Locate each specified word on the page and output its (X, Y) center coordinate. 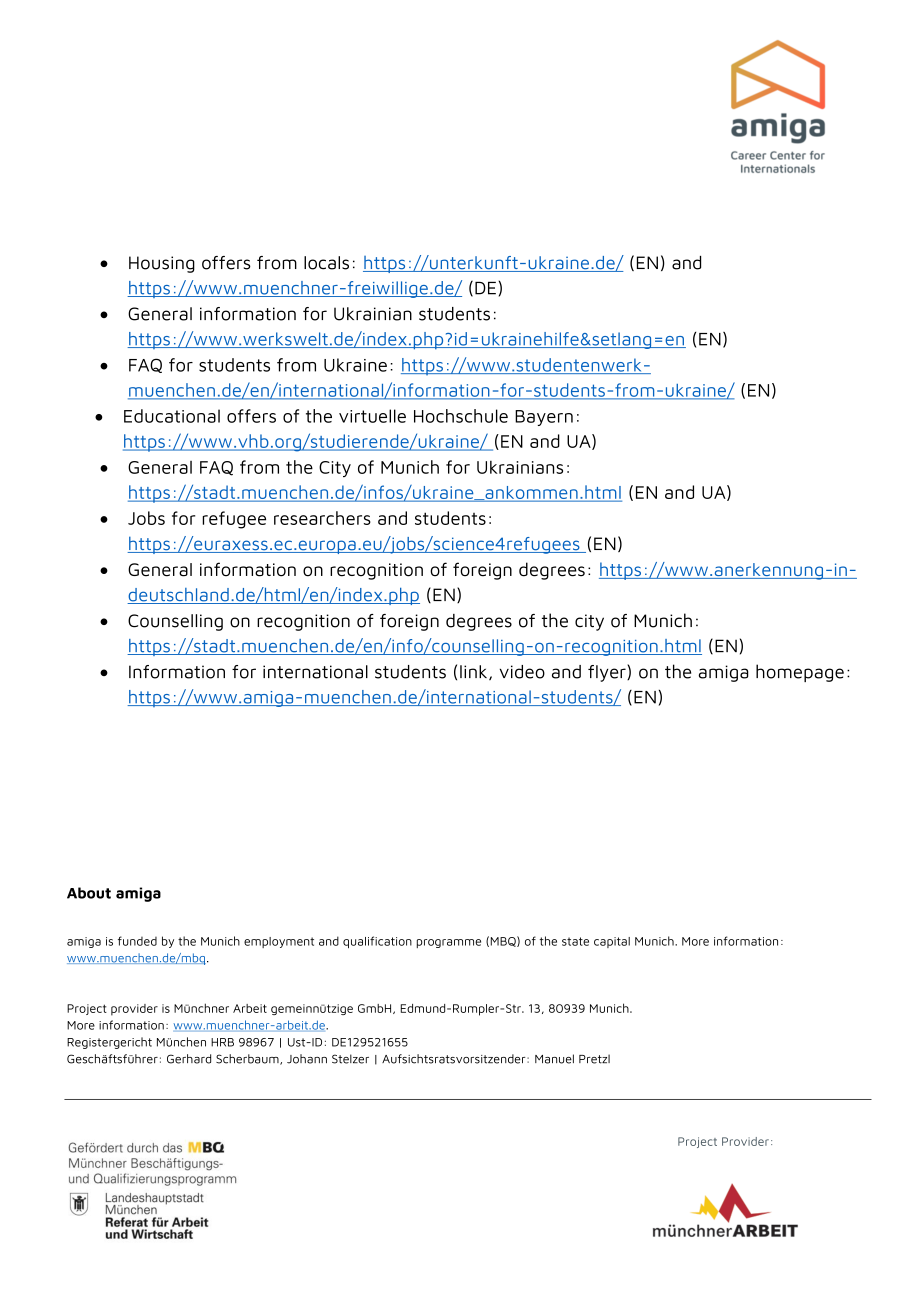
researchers (322, 518)
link (475, 672)
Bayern (544, 418)
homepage (800, 673)
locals (326, 263)
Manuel (554, 1059)
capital (612, 942)
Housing (162, 264)
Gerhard (189, 1059)
